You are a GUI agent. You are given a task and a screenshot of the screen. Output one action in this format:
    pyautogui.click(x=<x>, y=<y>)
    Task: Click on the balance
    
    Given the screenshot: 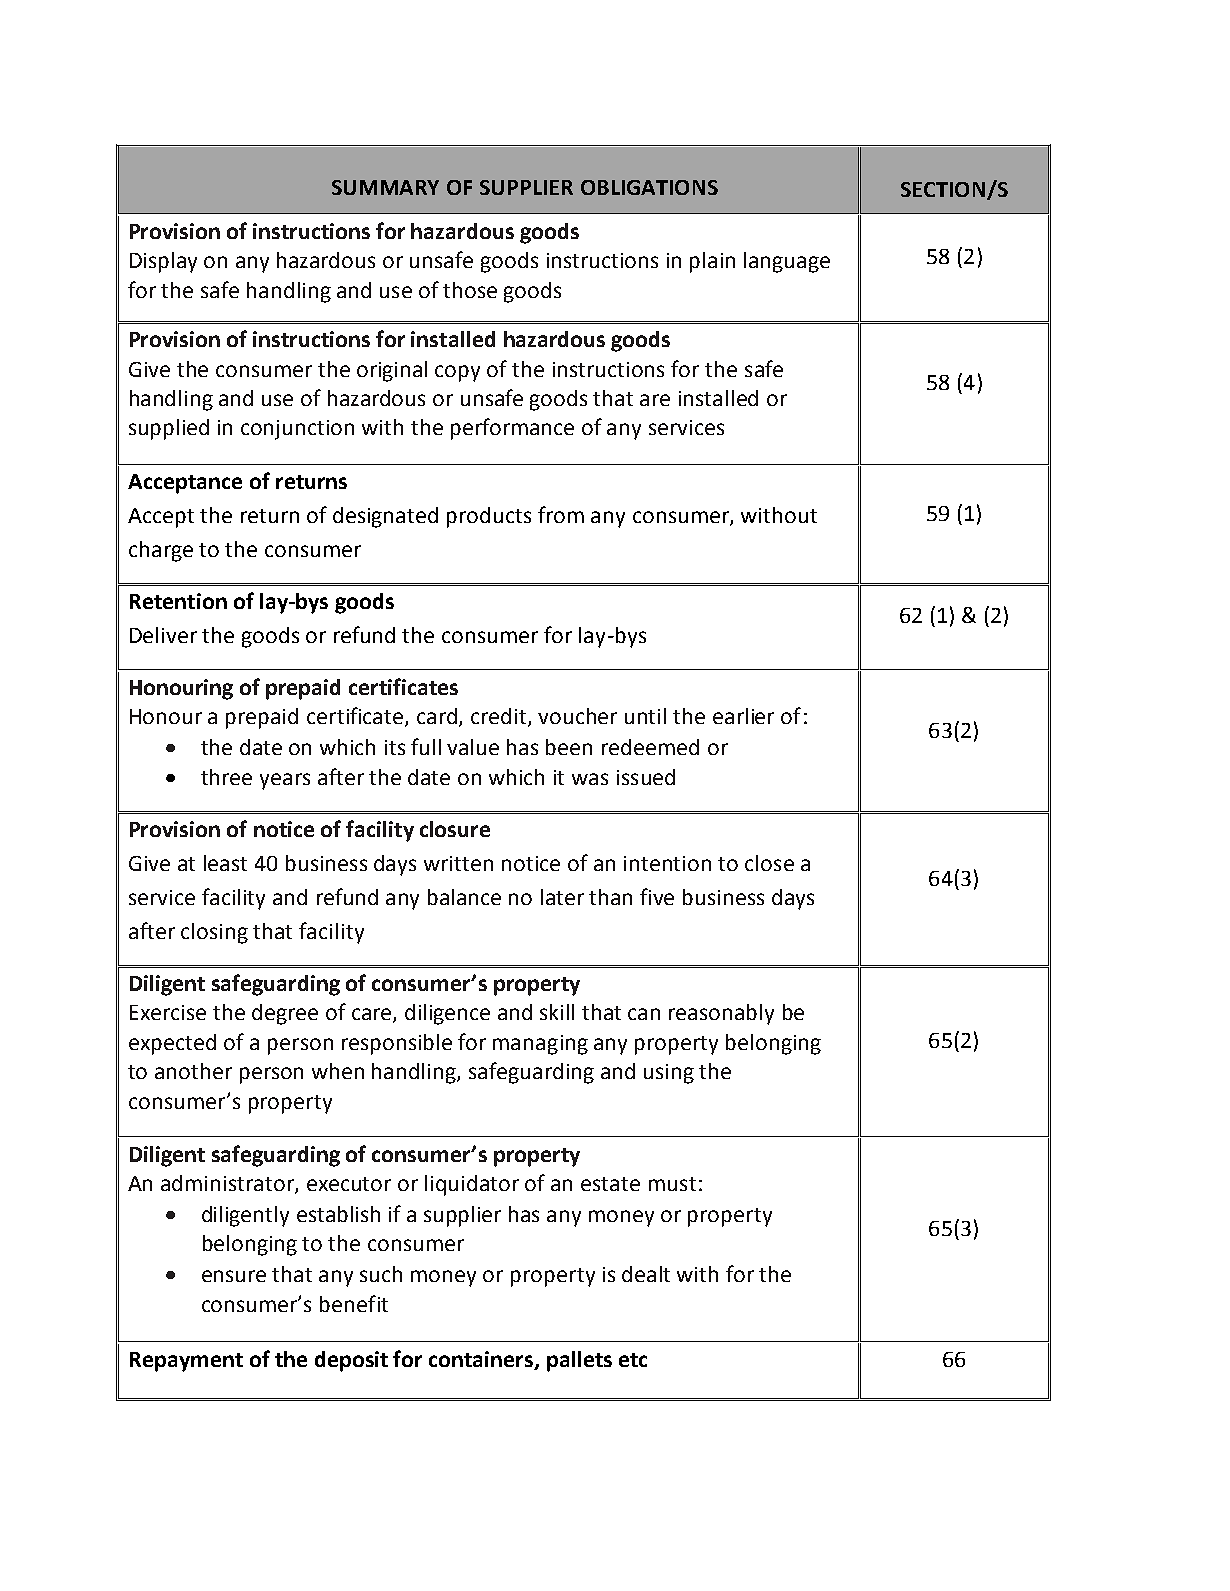 What is the action you would take?
    pyautogui.click(x=464, y=897)
